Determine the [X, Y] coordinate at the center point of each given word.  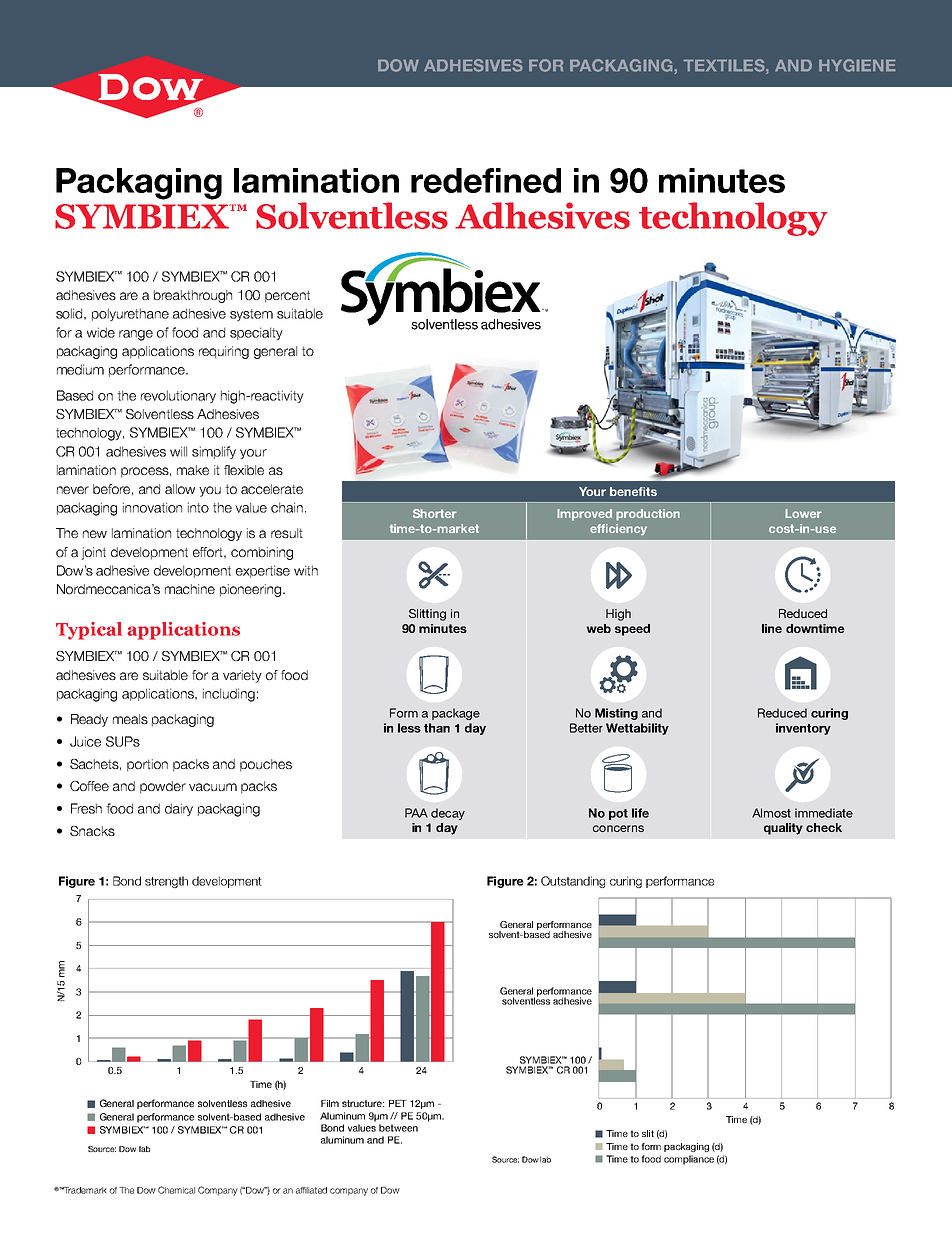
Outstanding [573, 882]
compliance [689, 1160]
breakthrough [193, 296]
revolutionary [178, 396]
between [398, 1128]
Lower [803, 513]
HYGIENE [857, 65]
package [456, 714]
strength [166, 882]
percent [287, 296]
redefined [486, 180]
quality [783, 829]
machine [190, 589]
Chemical [176, 1190]
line [772, 628]
